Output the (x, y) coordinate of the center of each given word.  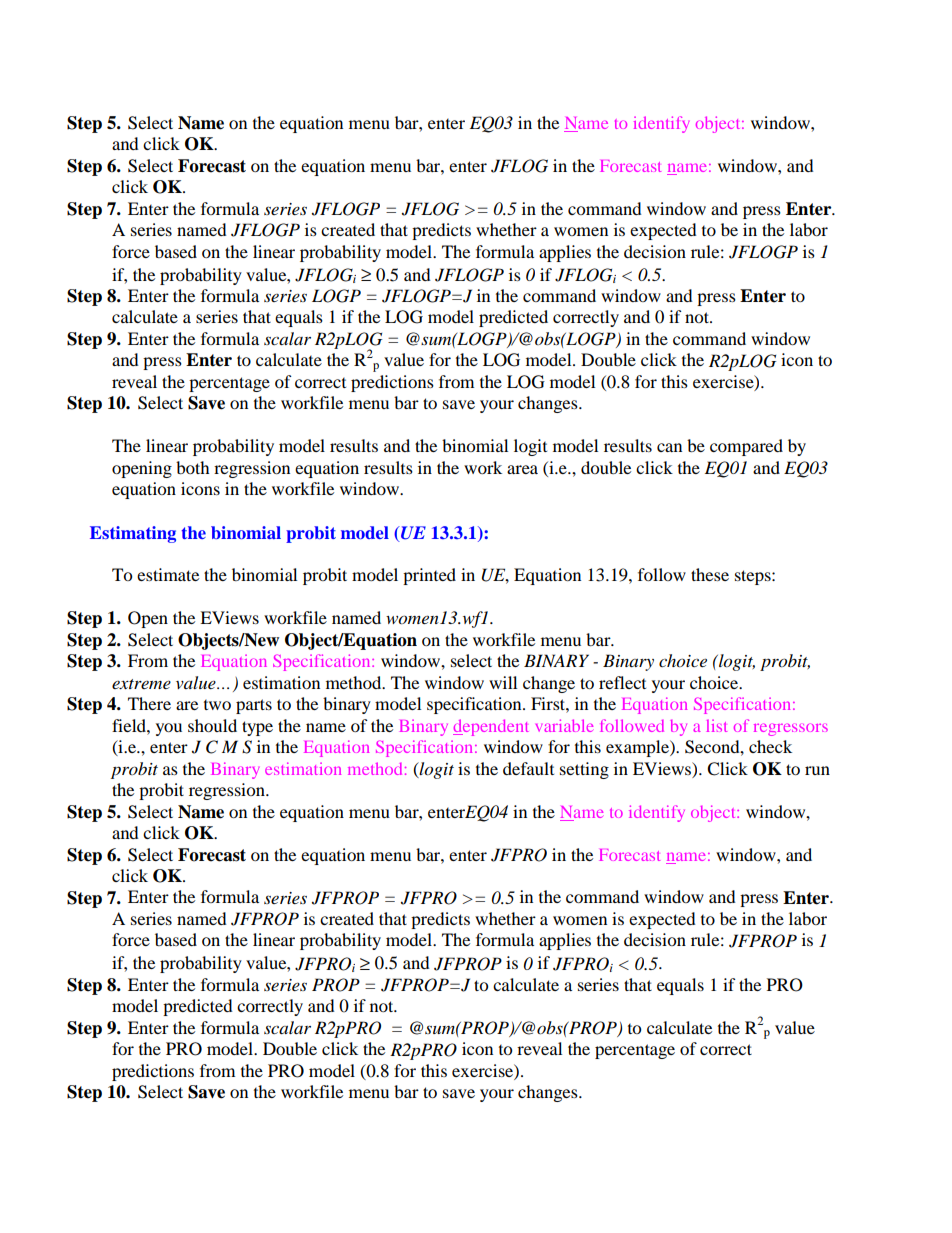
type (257, 728)
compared (746, 447)
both (193, 467)
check (770, 746)
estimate (168, 574)
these (710, 574)
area (522, 469)
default (528, 768)
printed (429, 576)
